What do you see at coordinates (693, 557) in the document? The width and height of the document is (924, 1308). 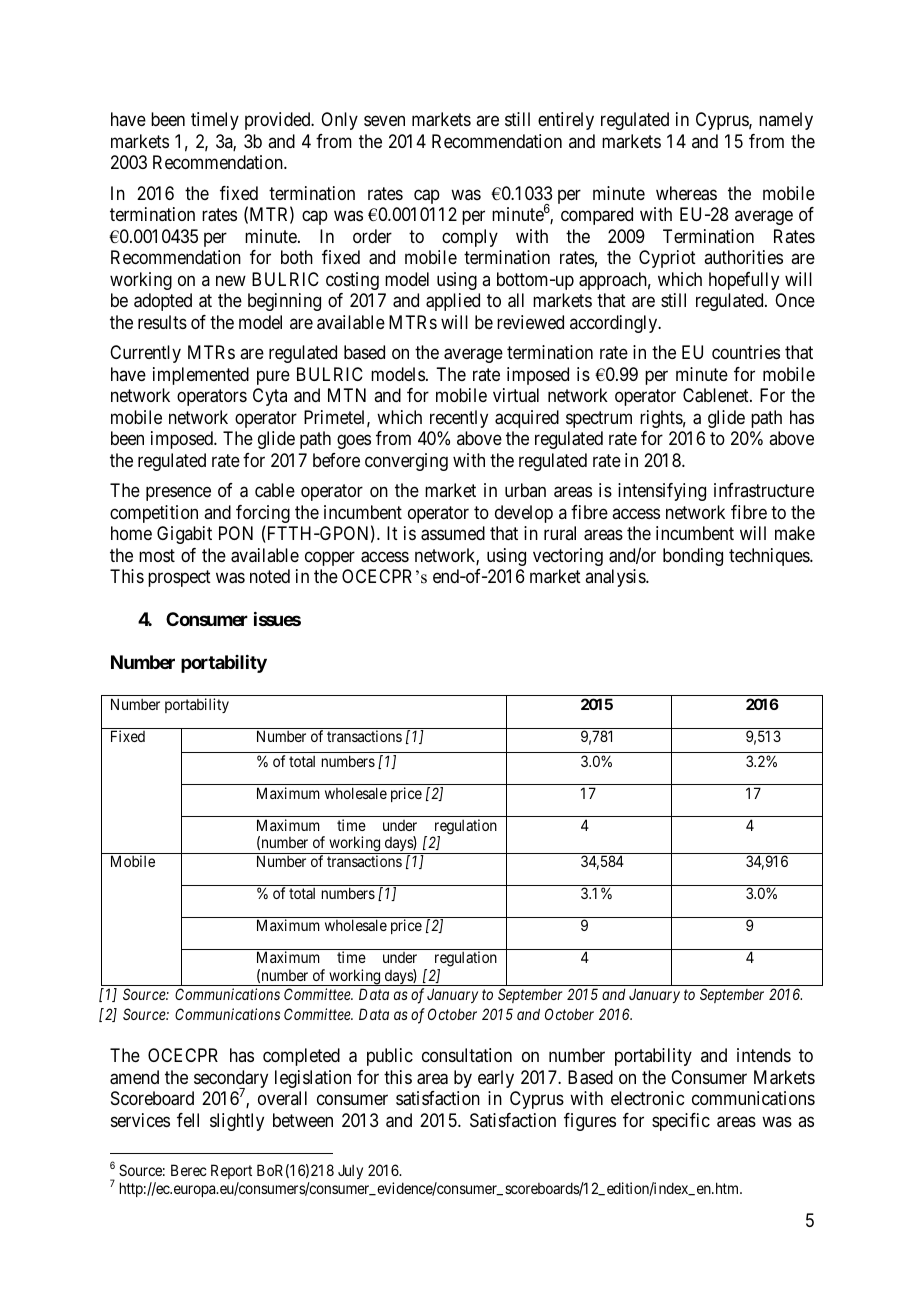 I see `bonding` at bounding box center [693, 557].
